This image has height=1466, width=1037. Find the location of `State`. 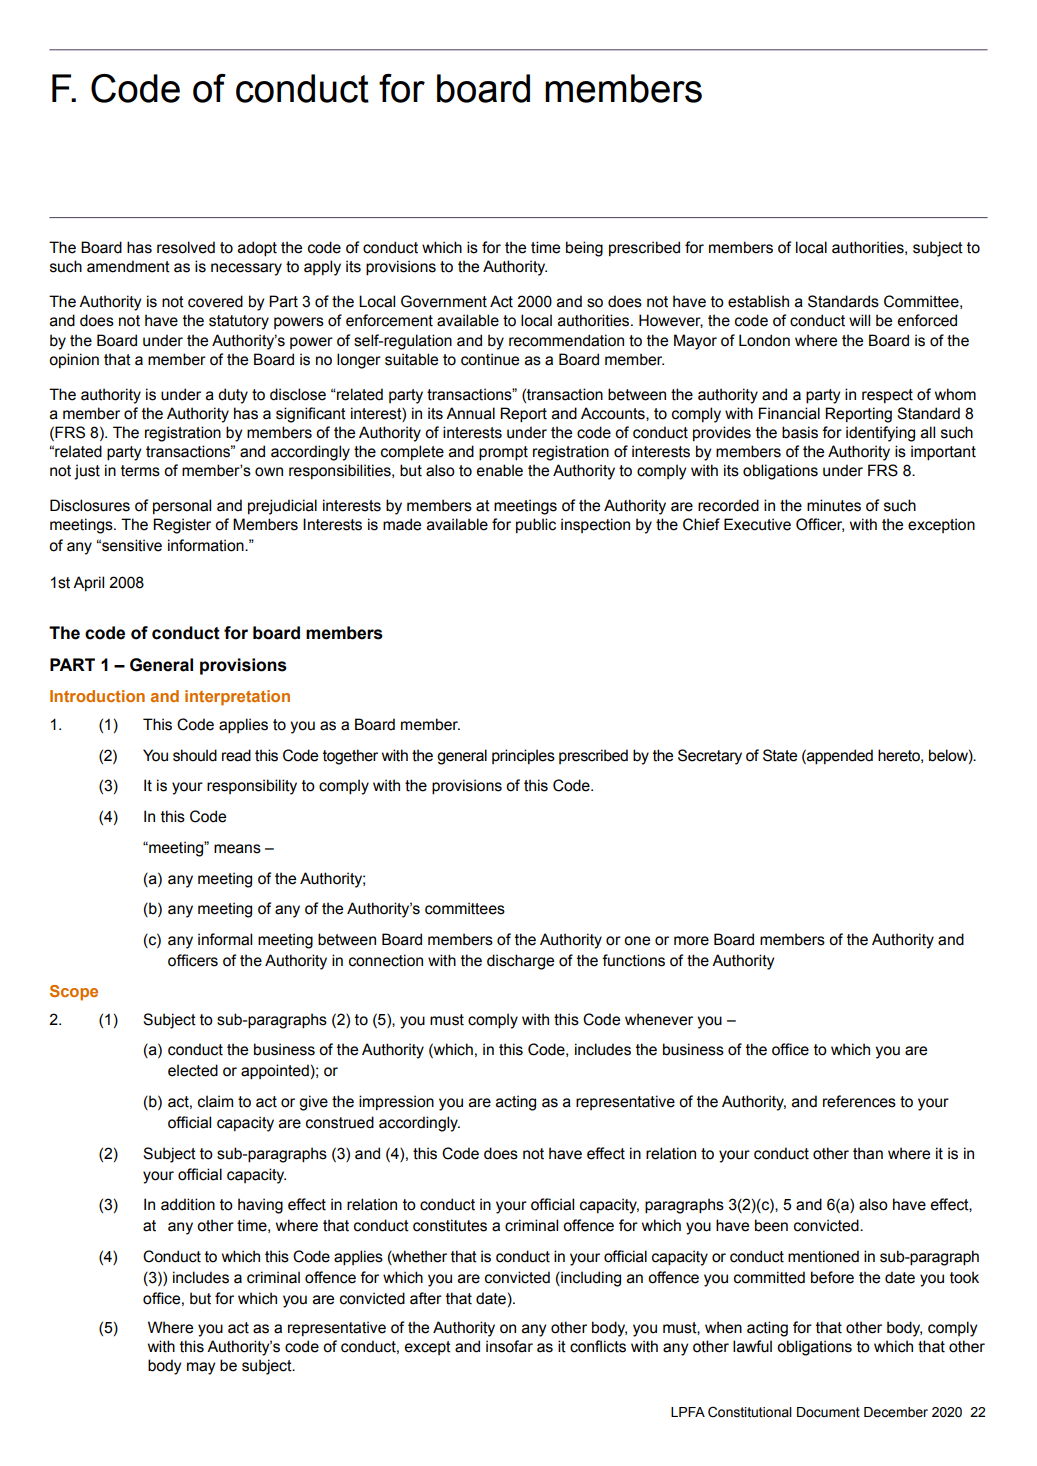

State is located at coordinates (780, 755).
